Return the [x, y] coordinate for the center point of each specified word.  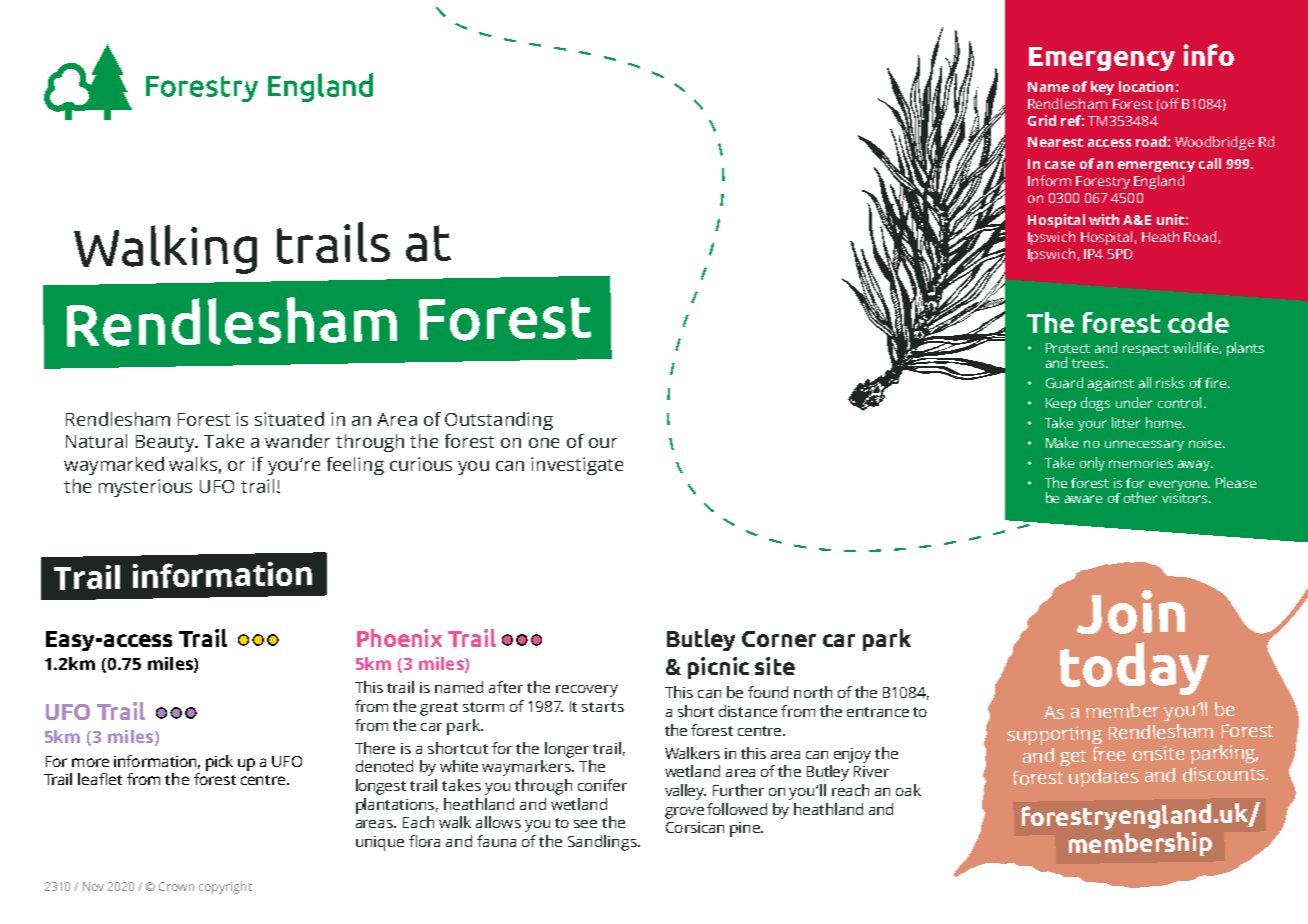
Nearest [1055, 142]
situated [289, 419]
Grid [1042, 120]
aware [1083, 499]
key [1102, 88]
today [1134, 668]
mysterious [145, 488]
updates [1103, 778]
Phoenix [399, 638]
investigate [577, 466]
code [1198, 322]
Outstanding [499, 421]
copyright [225, 887]
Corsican [695, 827]
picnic [718, 668]
